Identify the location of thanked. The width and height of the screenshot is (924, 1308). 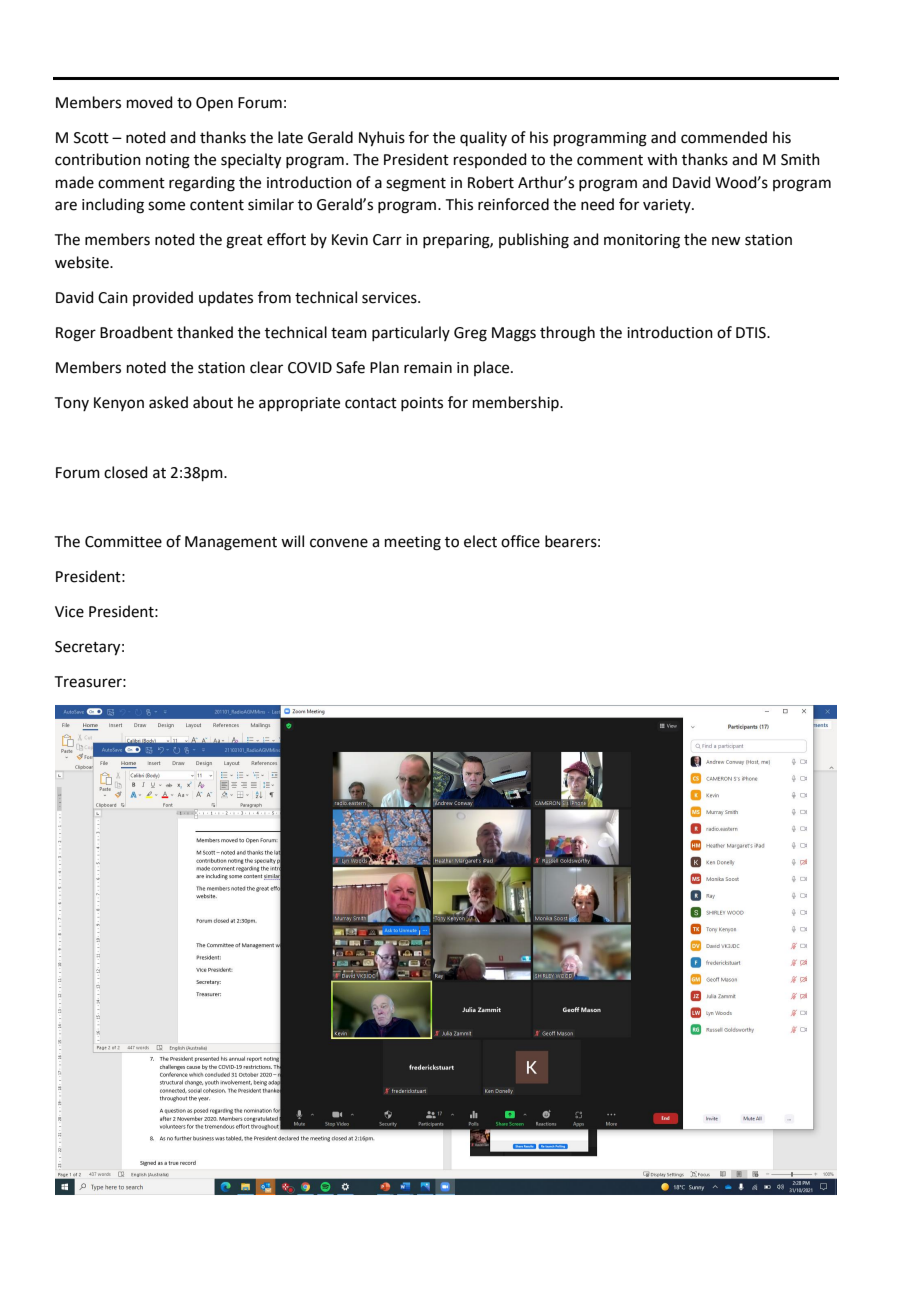
(205, 332).
